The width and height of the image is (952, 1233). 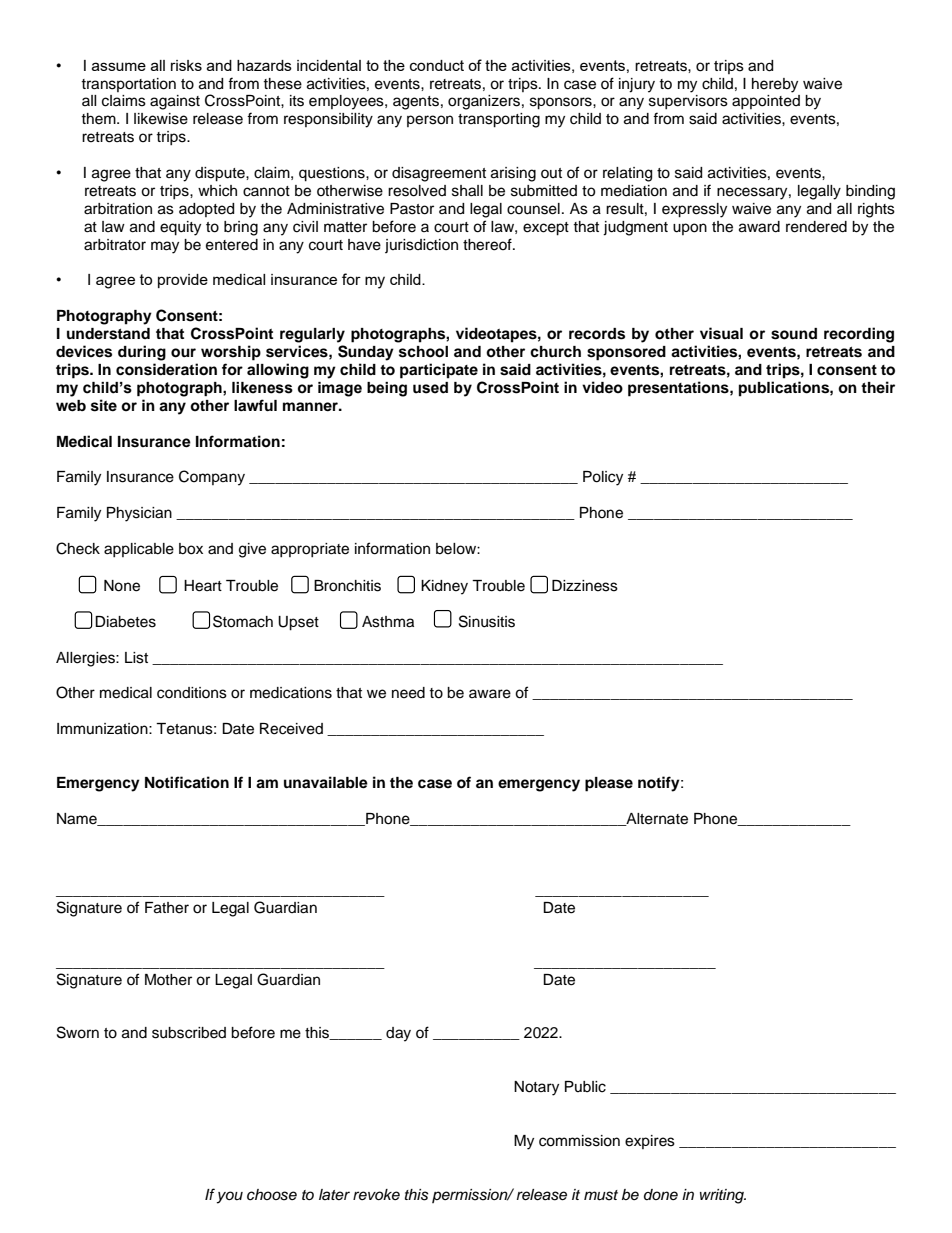 I want to click on Notary, so click(x=536, y=1088).
